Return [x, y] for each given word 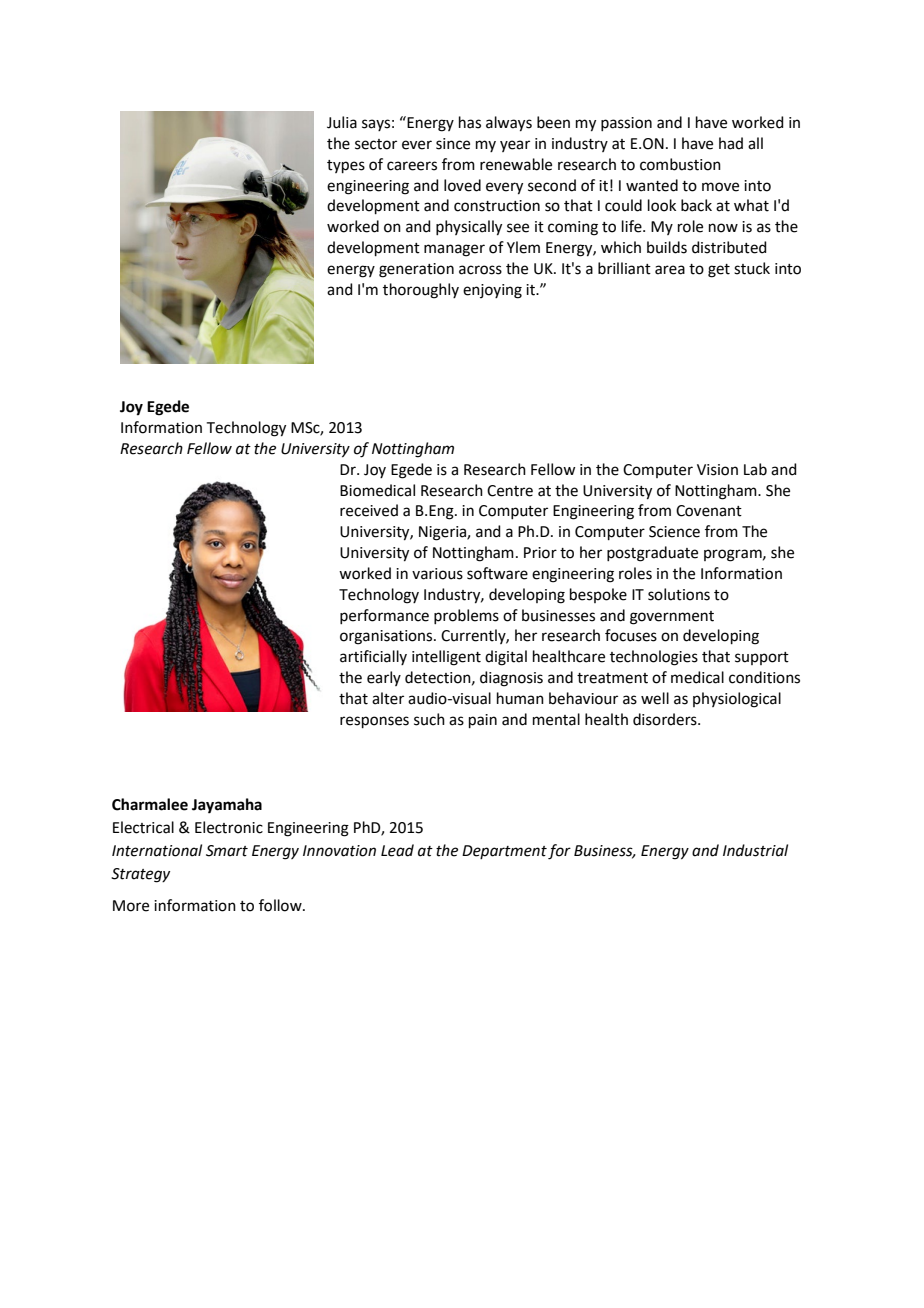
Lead [397, 850]
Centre [510, 491]
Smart [227, 851]
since [453, 144]
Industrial [755, 850]
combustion [680, 164]
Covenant [709, 511]
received [369, 510]
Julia [342, 122]
